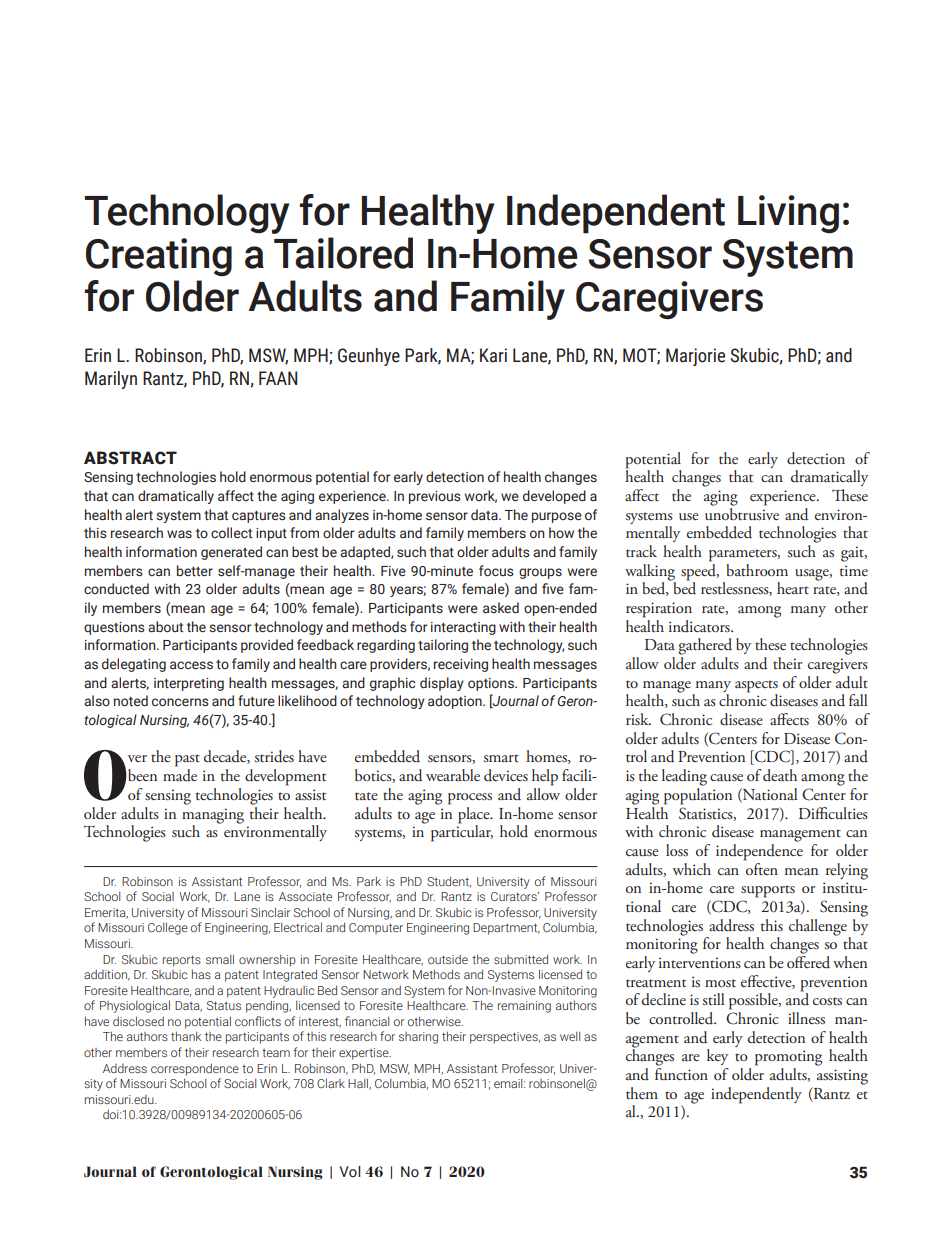 This document has width=952, height=1233. I want to click on particular, so click(462, 832).
